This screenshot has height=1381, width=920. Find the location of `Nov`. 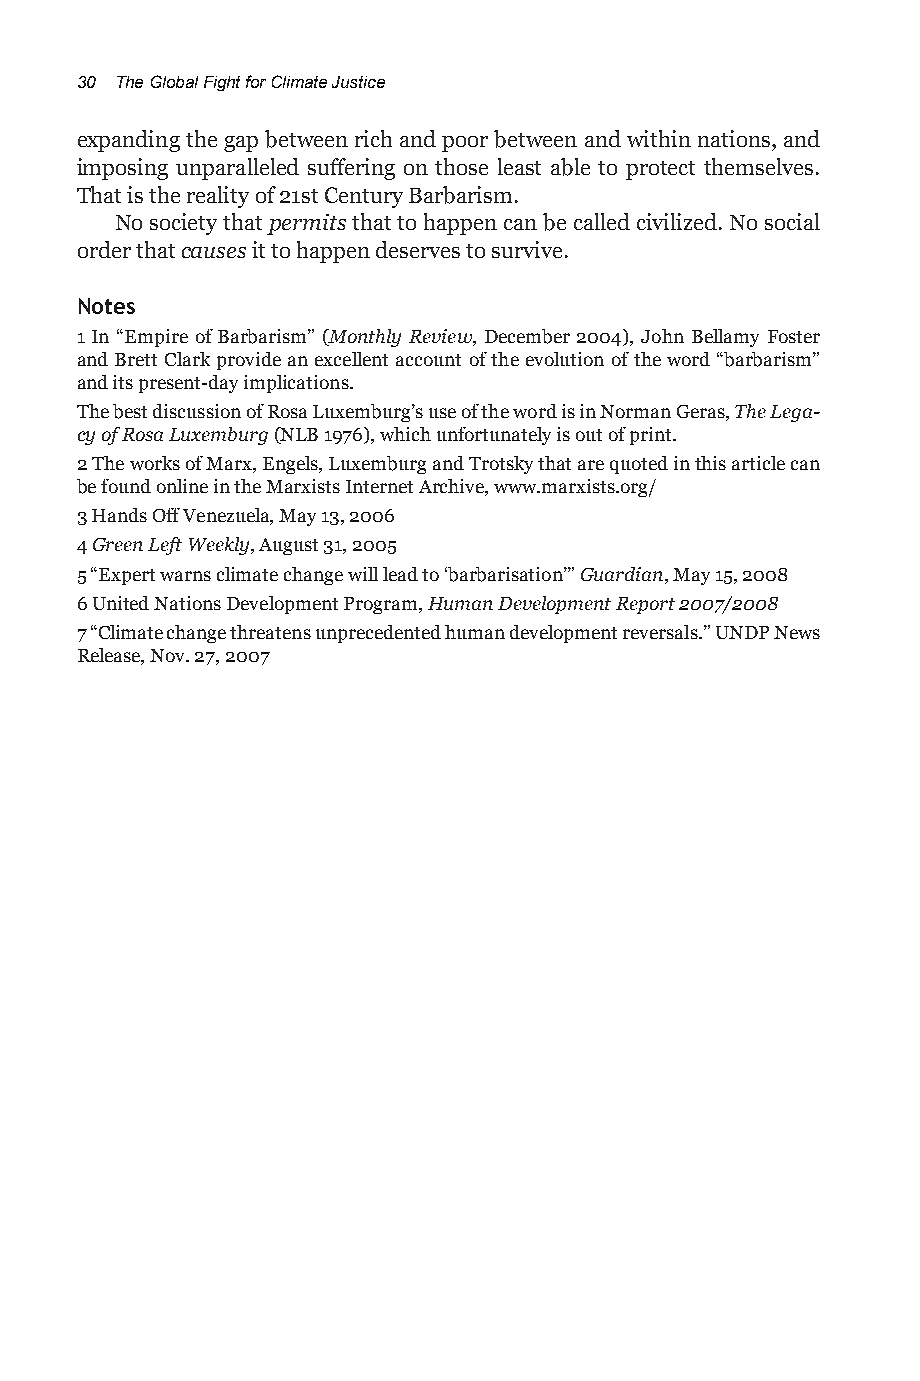

Nov is located at coordinates (169, 655).
